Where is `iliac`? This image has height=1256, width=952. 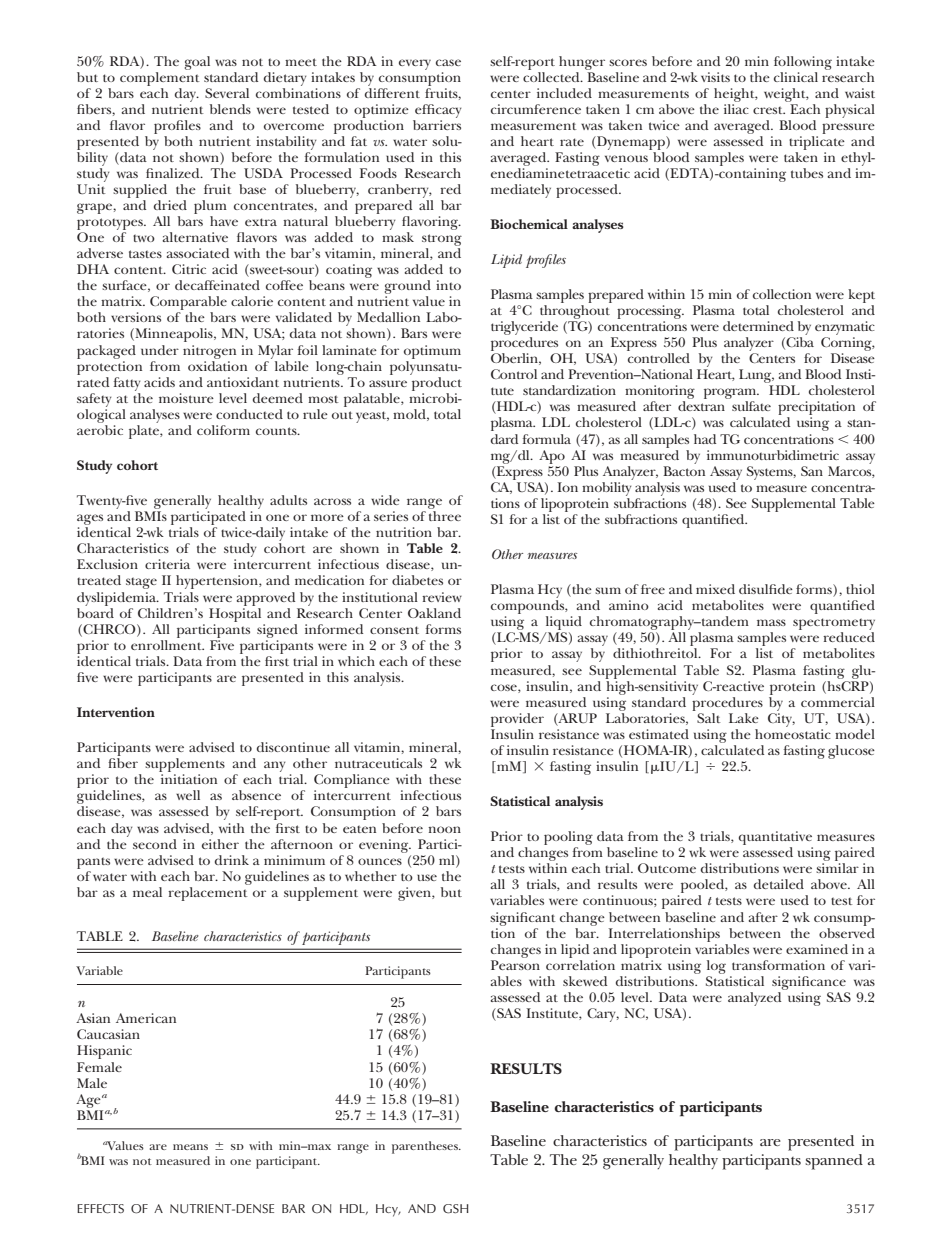
iliac is located at coordinates (736, 109).
